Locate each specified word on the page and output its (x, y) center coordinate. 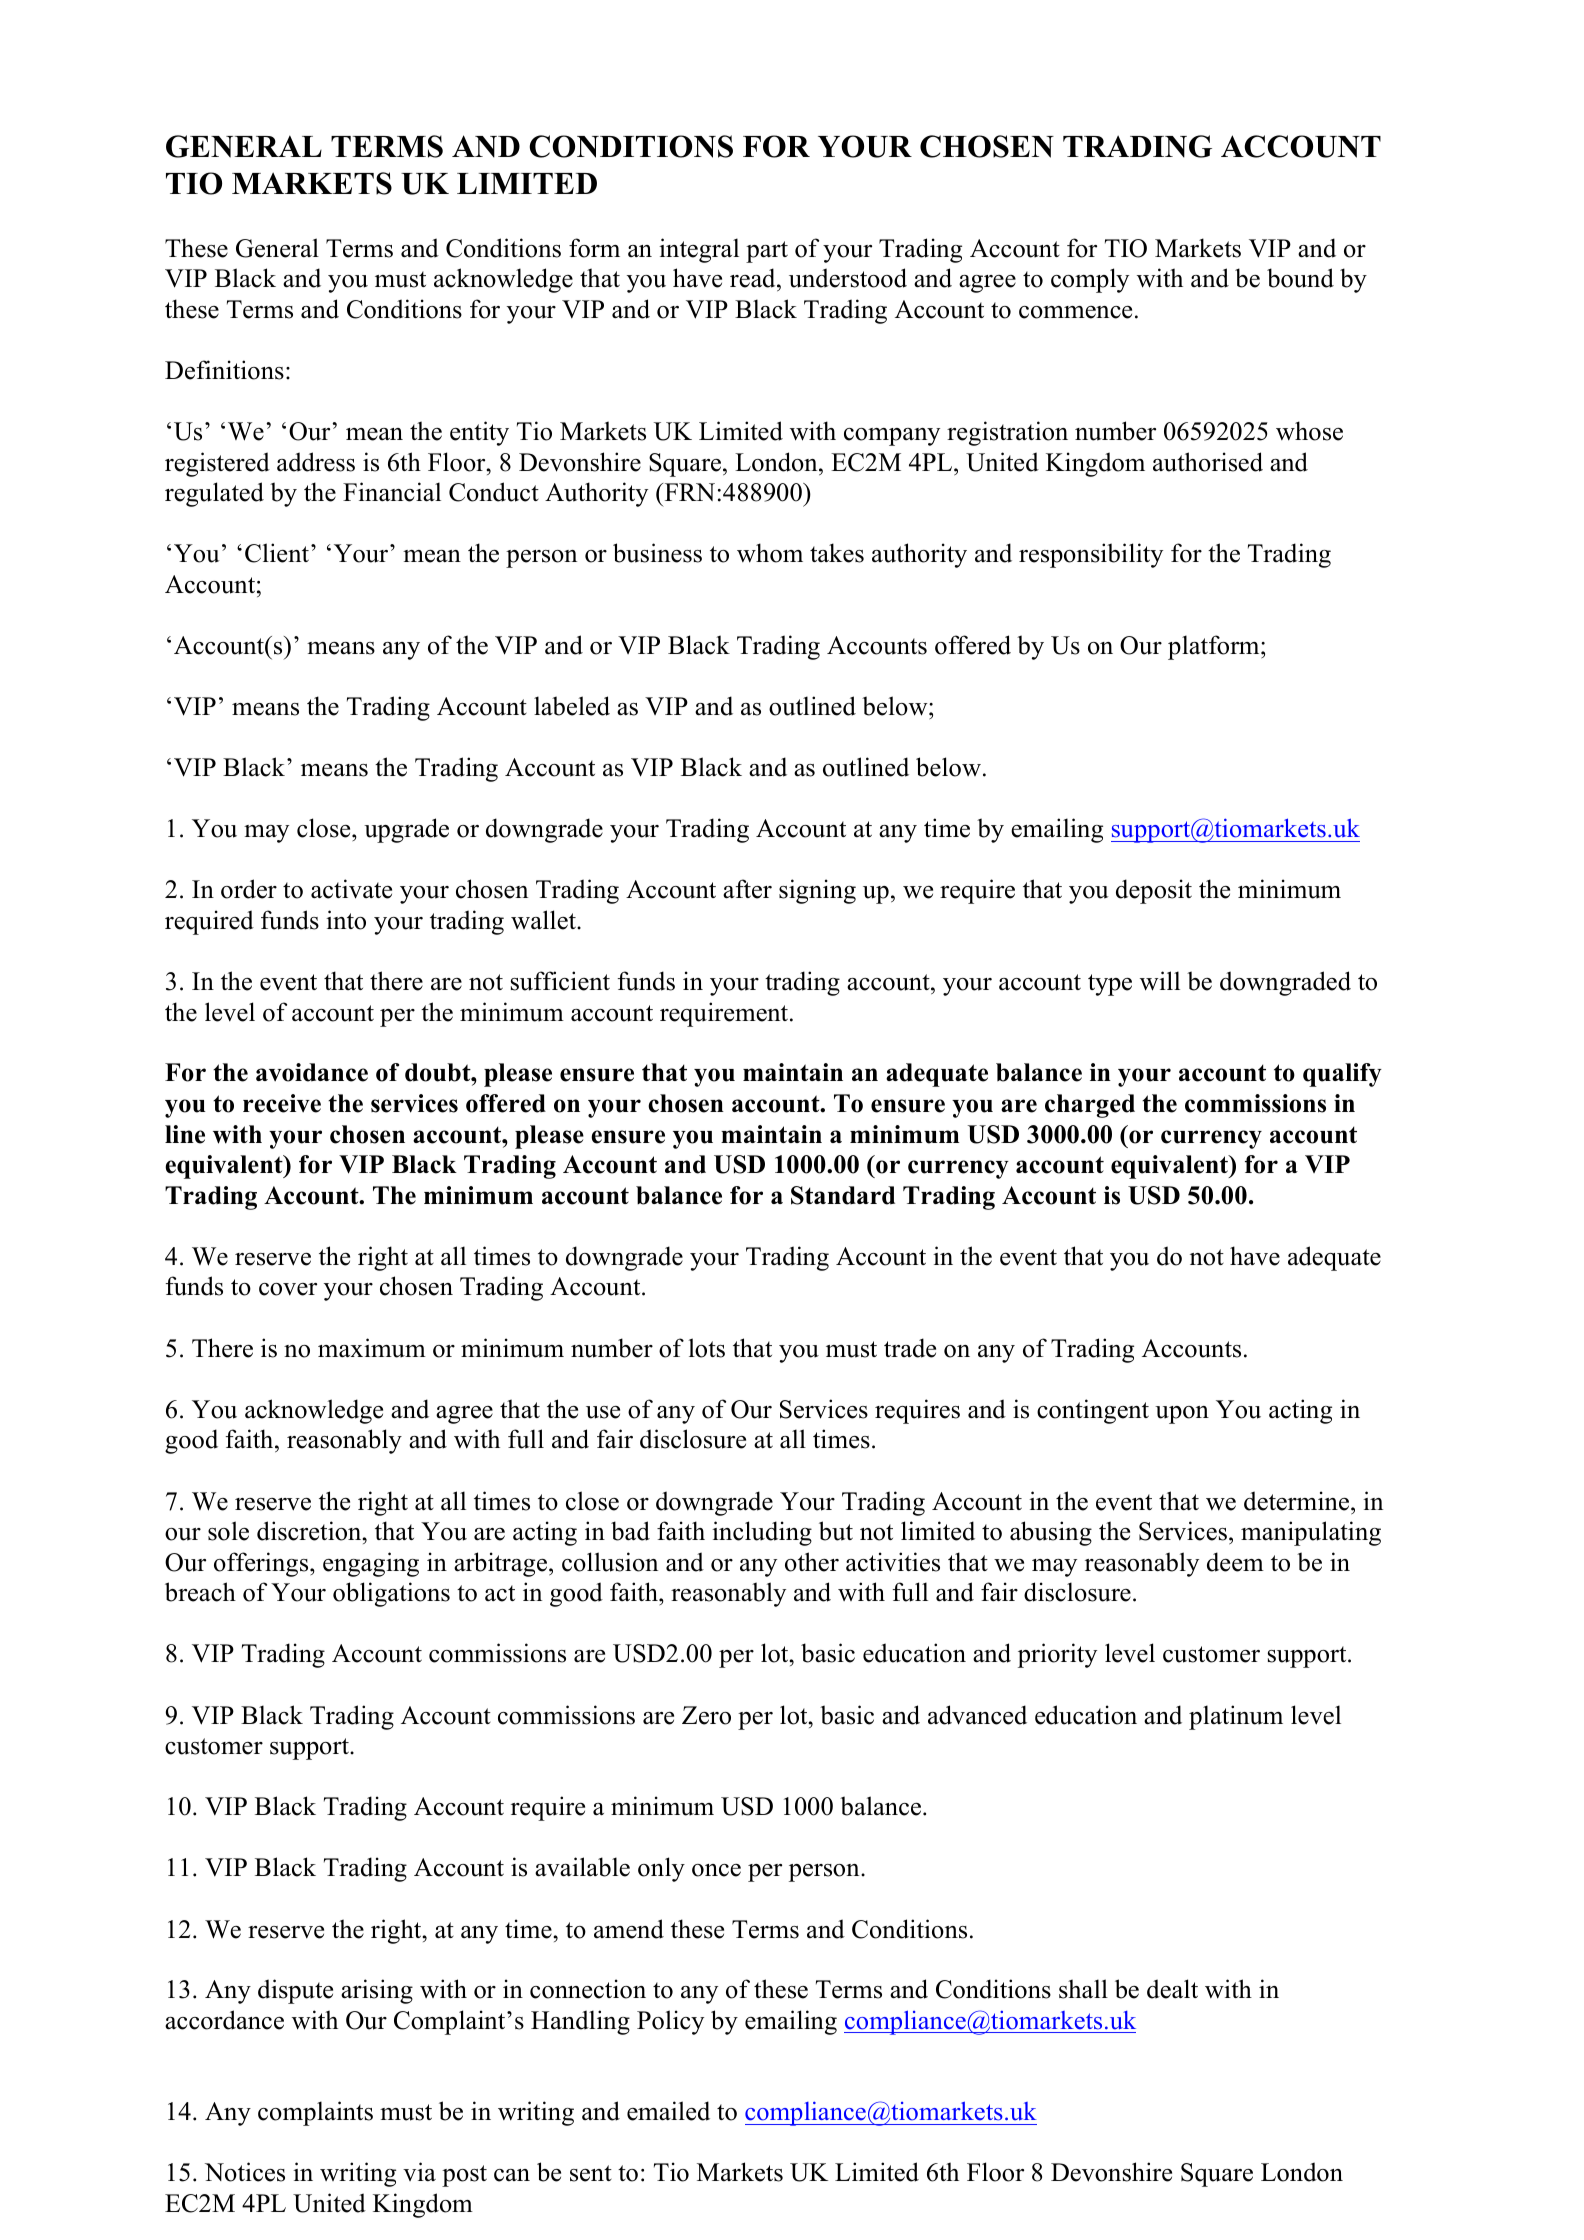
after (747, 889)
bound (1300, 278)
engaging (371, 1564)
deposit (1154, 891)
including (762, 1533)
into (346, 920)
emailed (668, 2111)
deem (1235, 1562)
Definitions (224, 370)
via (419, 2171)
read (754, 278)
